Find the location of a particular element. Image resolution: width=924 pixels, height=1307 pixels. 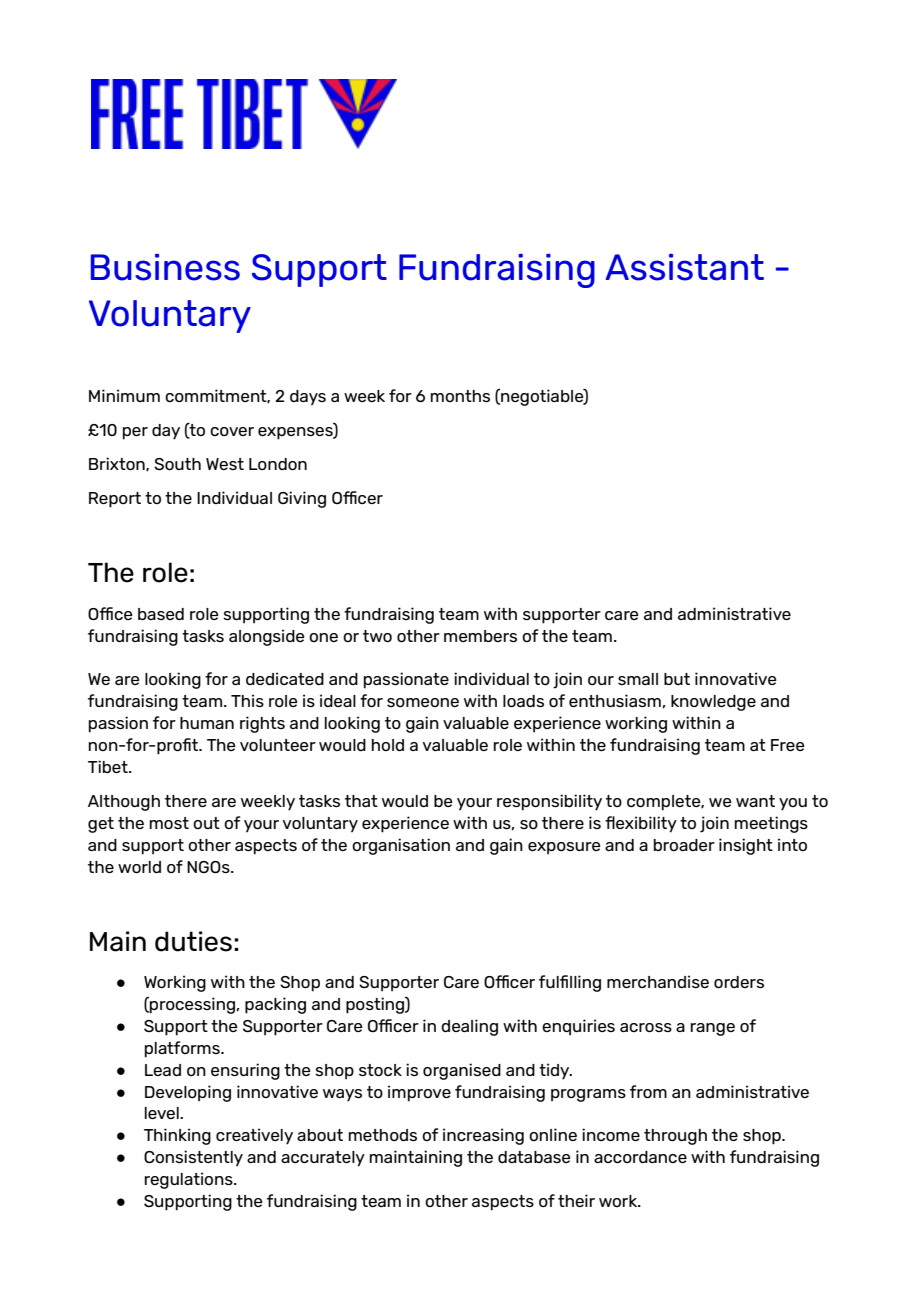

months is located at coordinates (460, 396).
